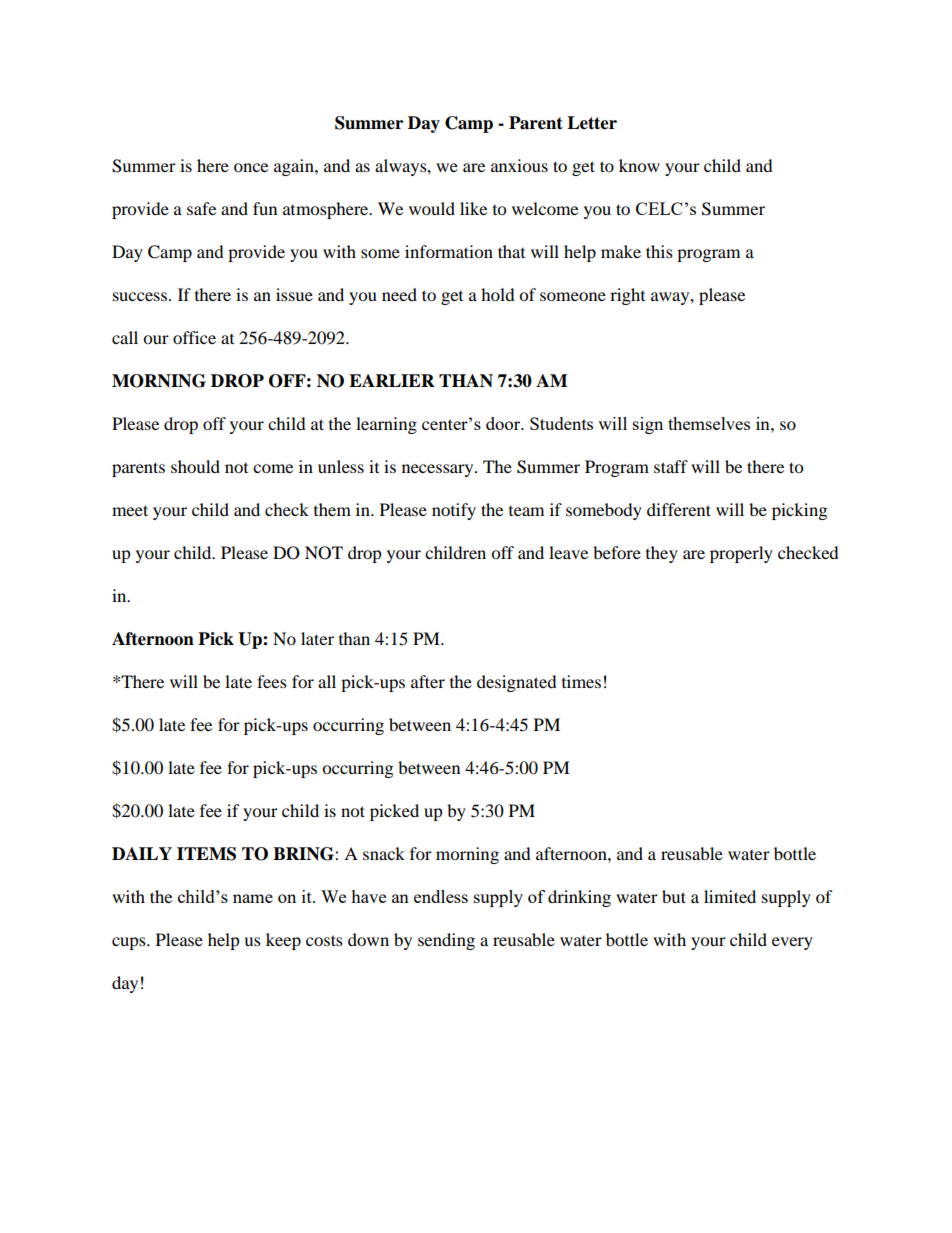  What do you see at coordinates (639, 165) in the screenshot?
I see `know` at bounding box center [639, 165].
